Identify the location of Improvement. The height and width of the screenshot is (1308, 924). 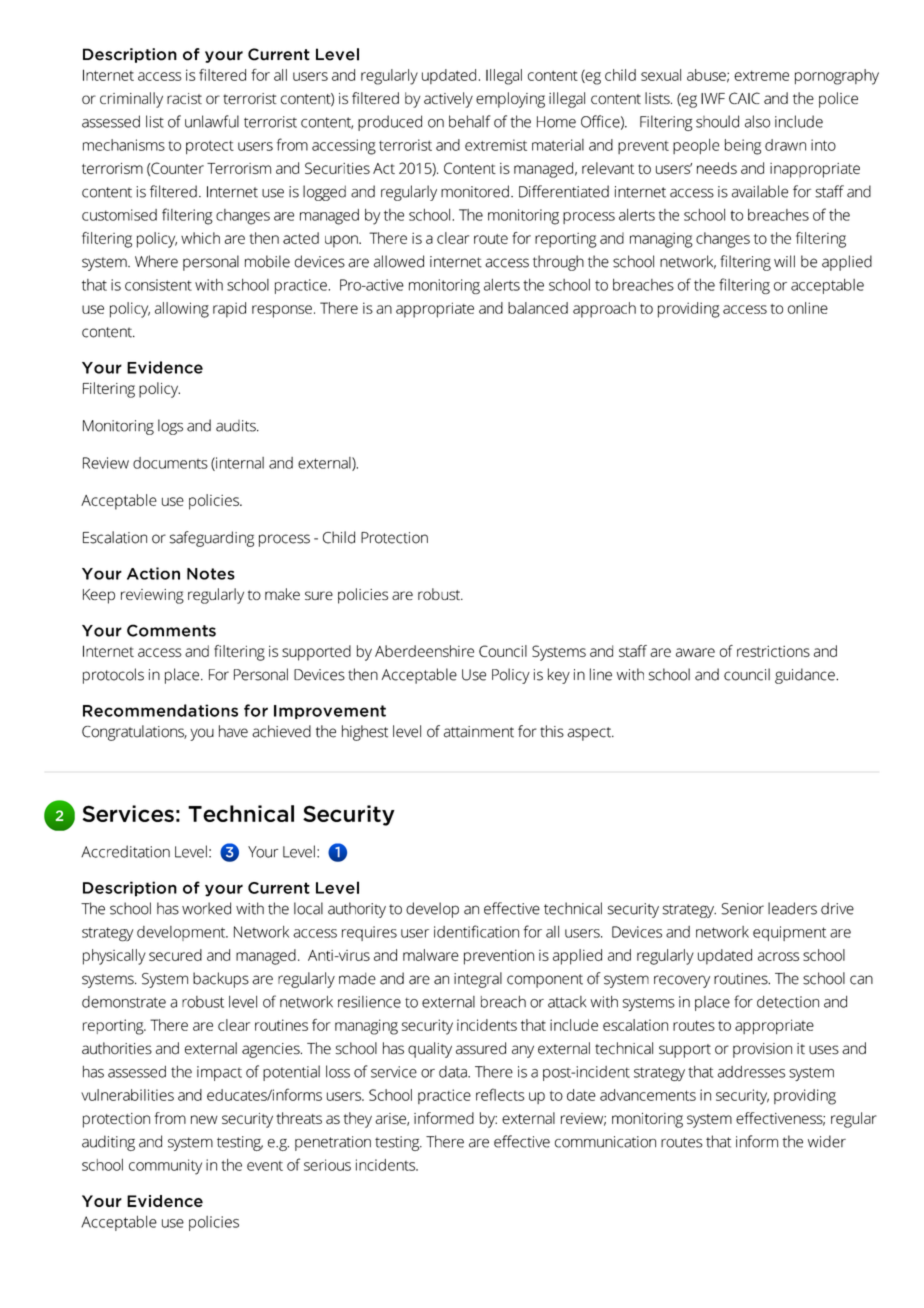
(330, 712).
